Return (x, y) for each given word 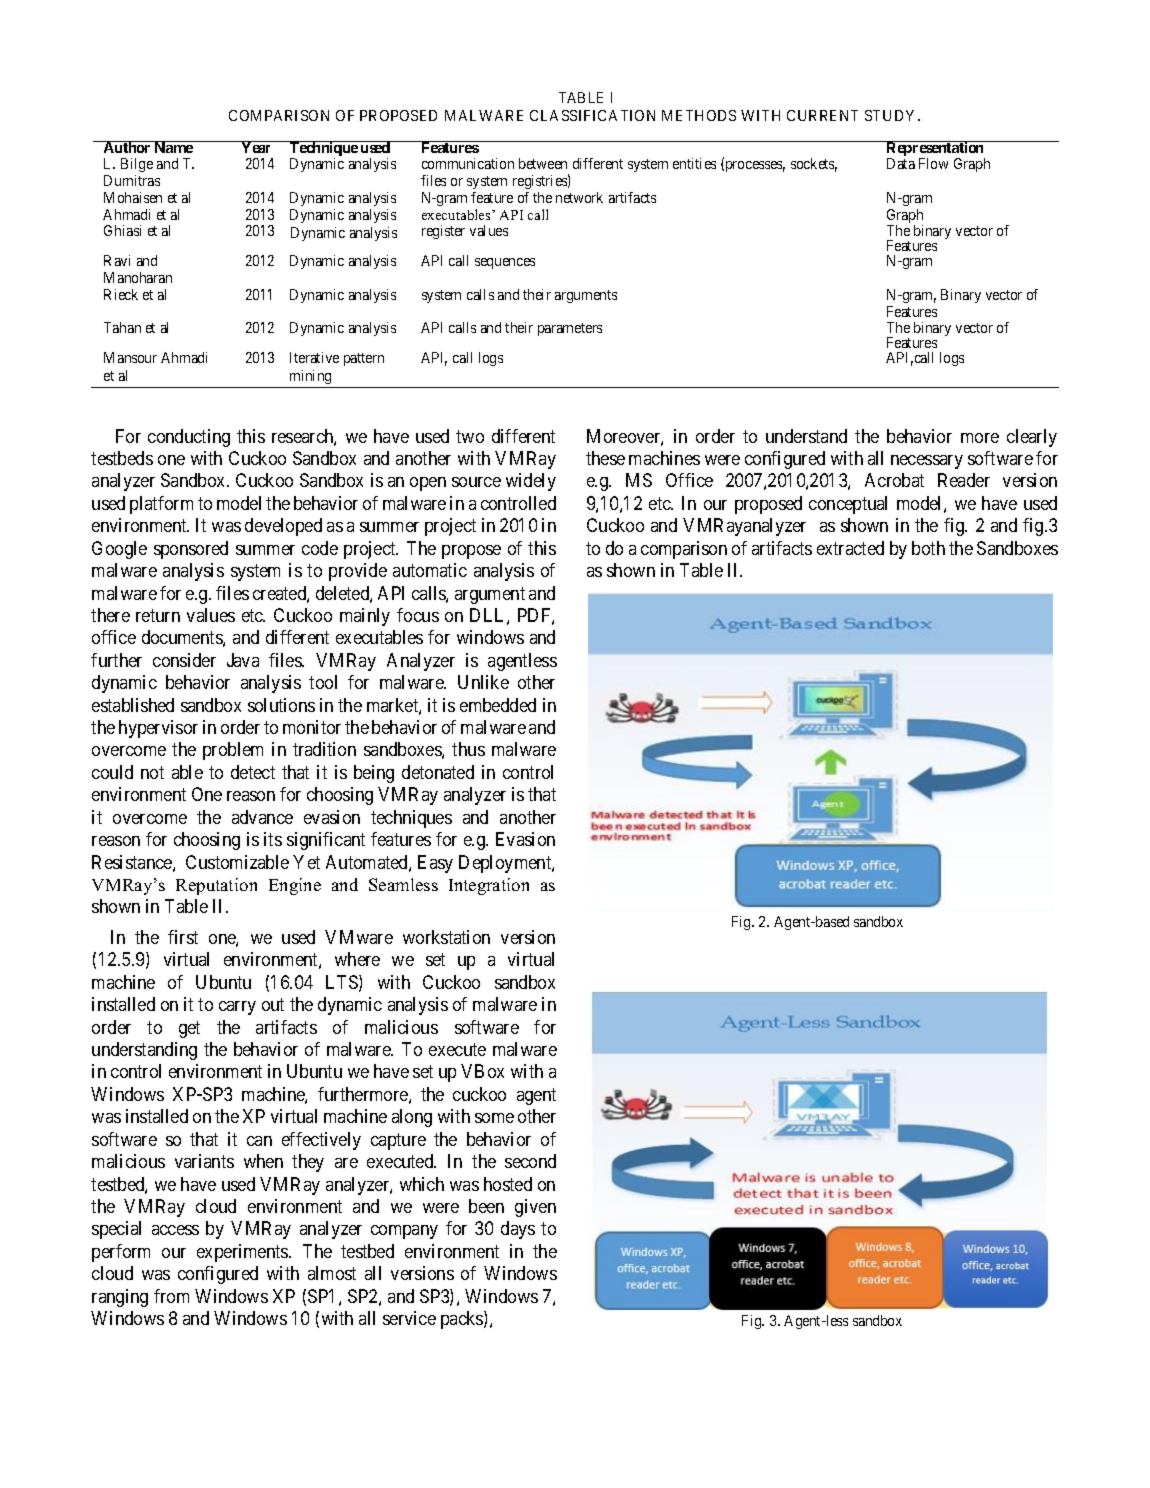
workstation (446, 937)
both (928, 548)
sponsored (191, 550)
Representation (935, 150)
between (543, 163)
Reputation (216, 886)
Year (257, 147)
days (518, 1230)
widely (531, 482)
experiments (243, 1253)
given (535, 1208)
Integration (489, 886)
